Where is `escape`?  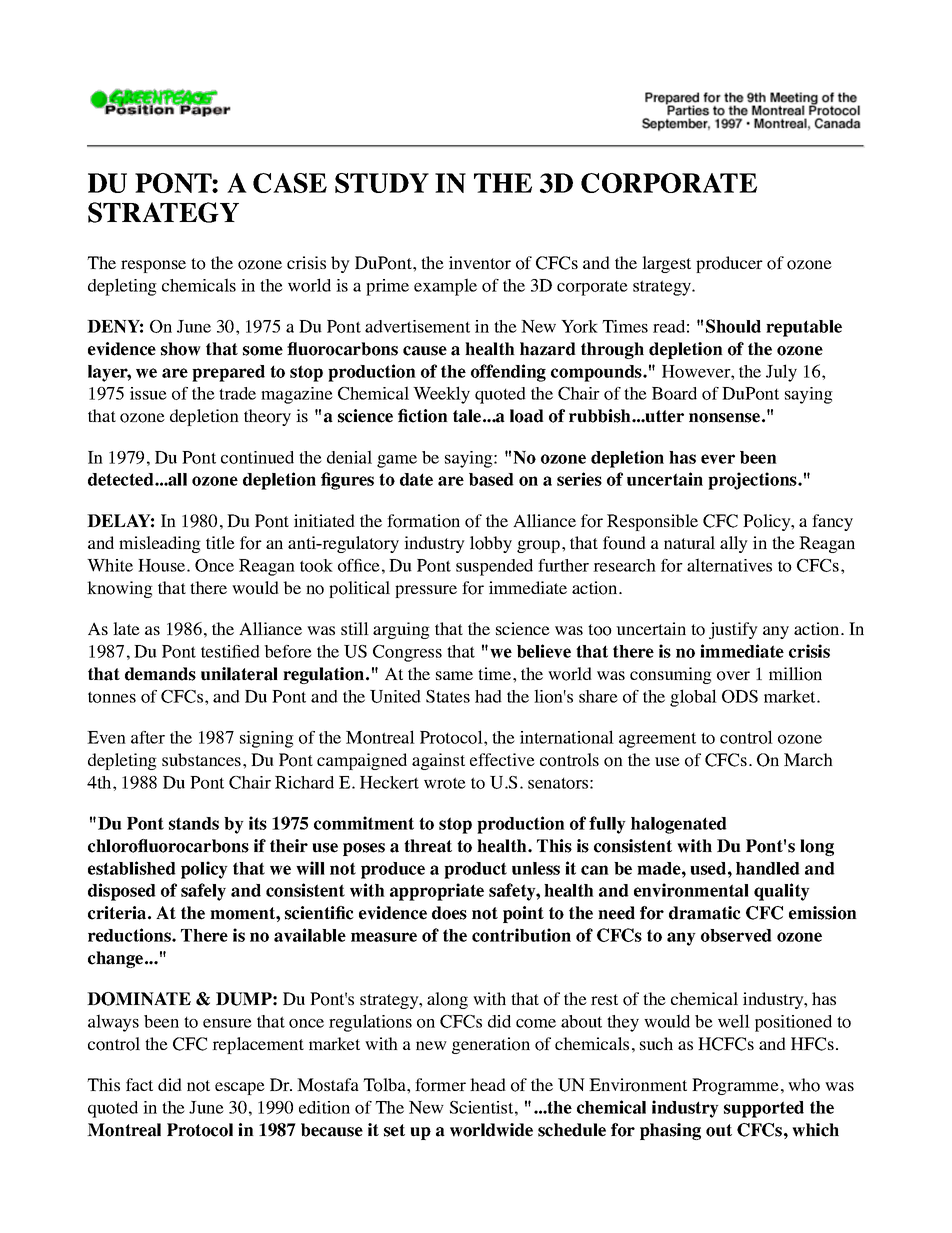
escape is located at coordinates (240, 1088).
